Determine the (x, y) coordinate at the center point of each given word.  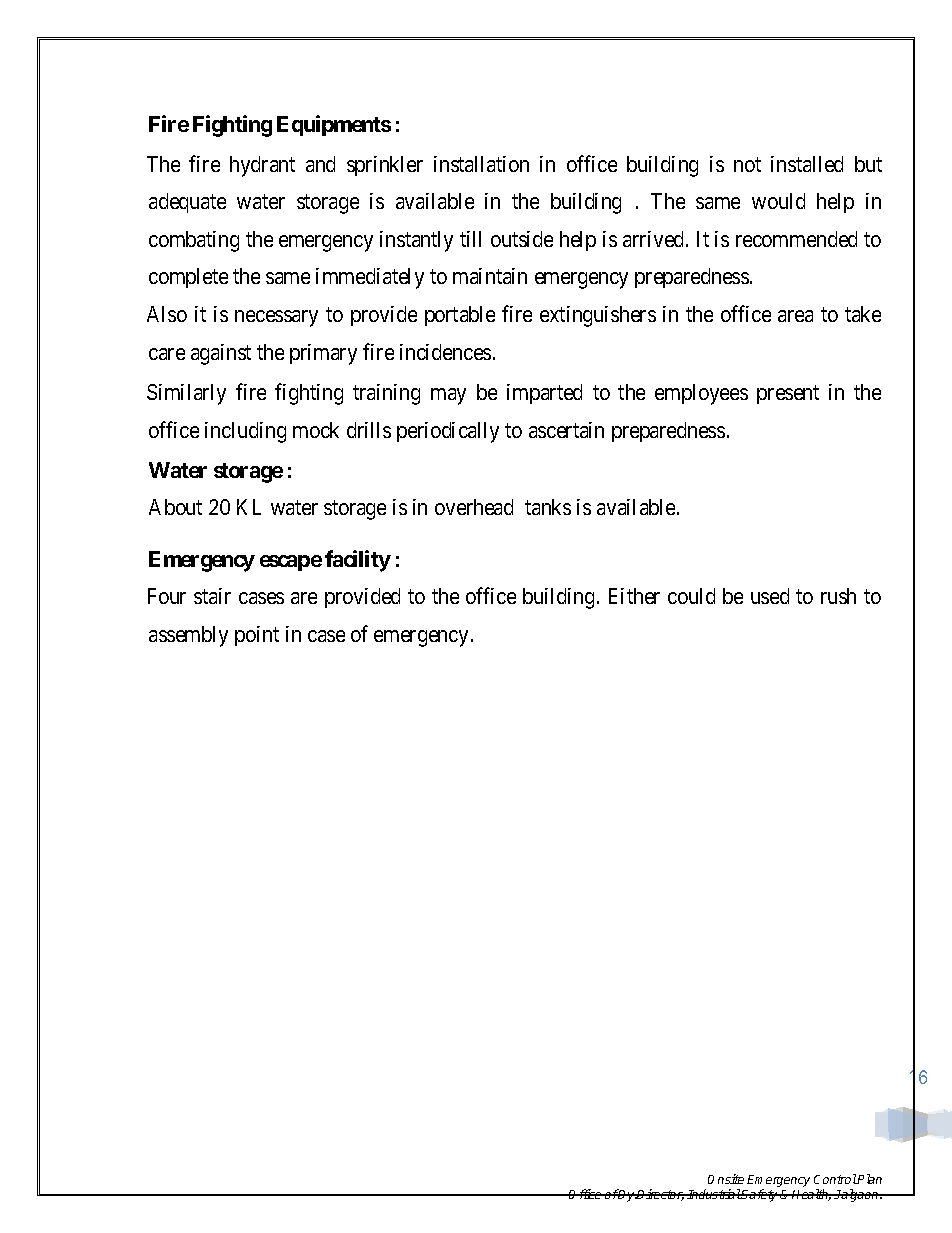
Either (634, 596)
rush (838, 596)
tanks (548, 507)
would (778, 201)
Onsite (726, 1179)
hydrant (262, 166)
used (770, 596)
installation (481, 164)
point (257, 636)
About (175, 507)
